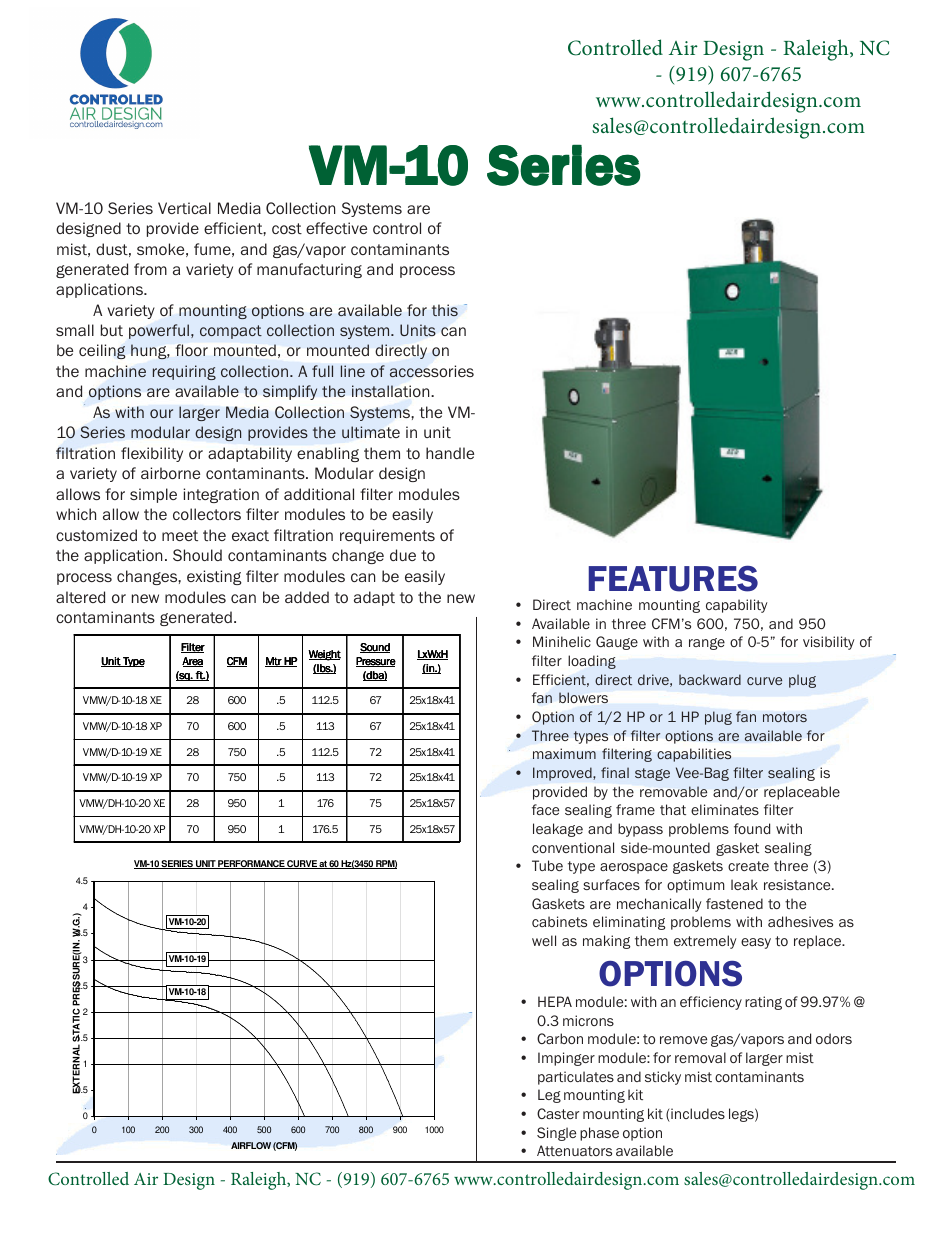  I want to click on Vertical, so click(184, 208).
